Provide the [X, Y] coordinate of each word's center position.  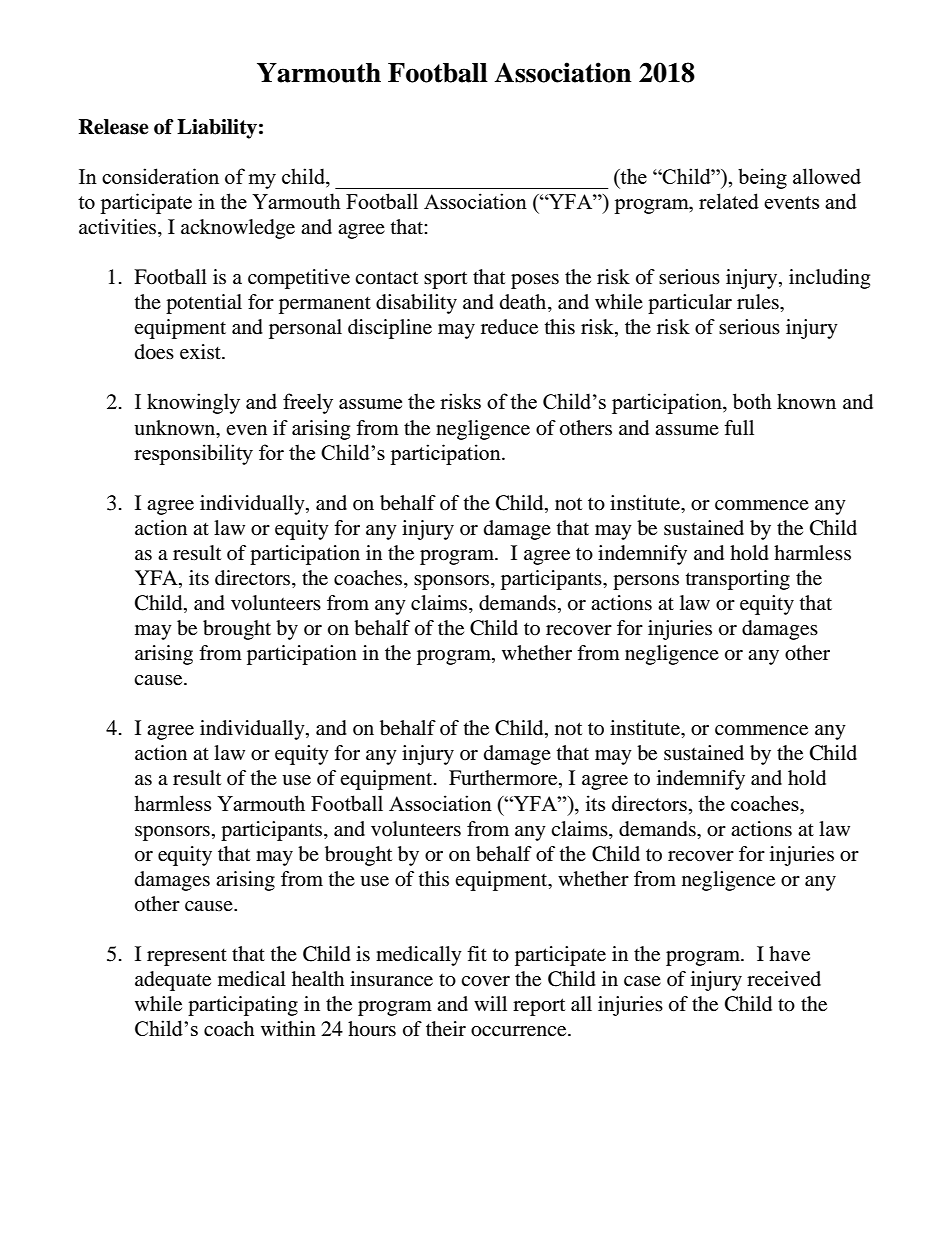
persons [646, 582]
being [762, 178]
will [490, 1003]
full [739, 427]
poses [535, 281]
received [784, 979]
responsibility [193, 454]
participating [243, 1006]
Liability [217, 129]
